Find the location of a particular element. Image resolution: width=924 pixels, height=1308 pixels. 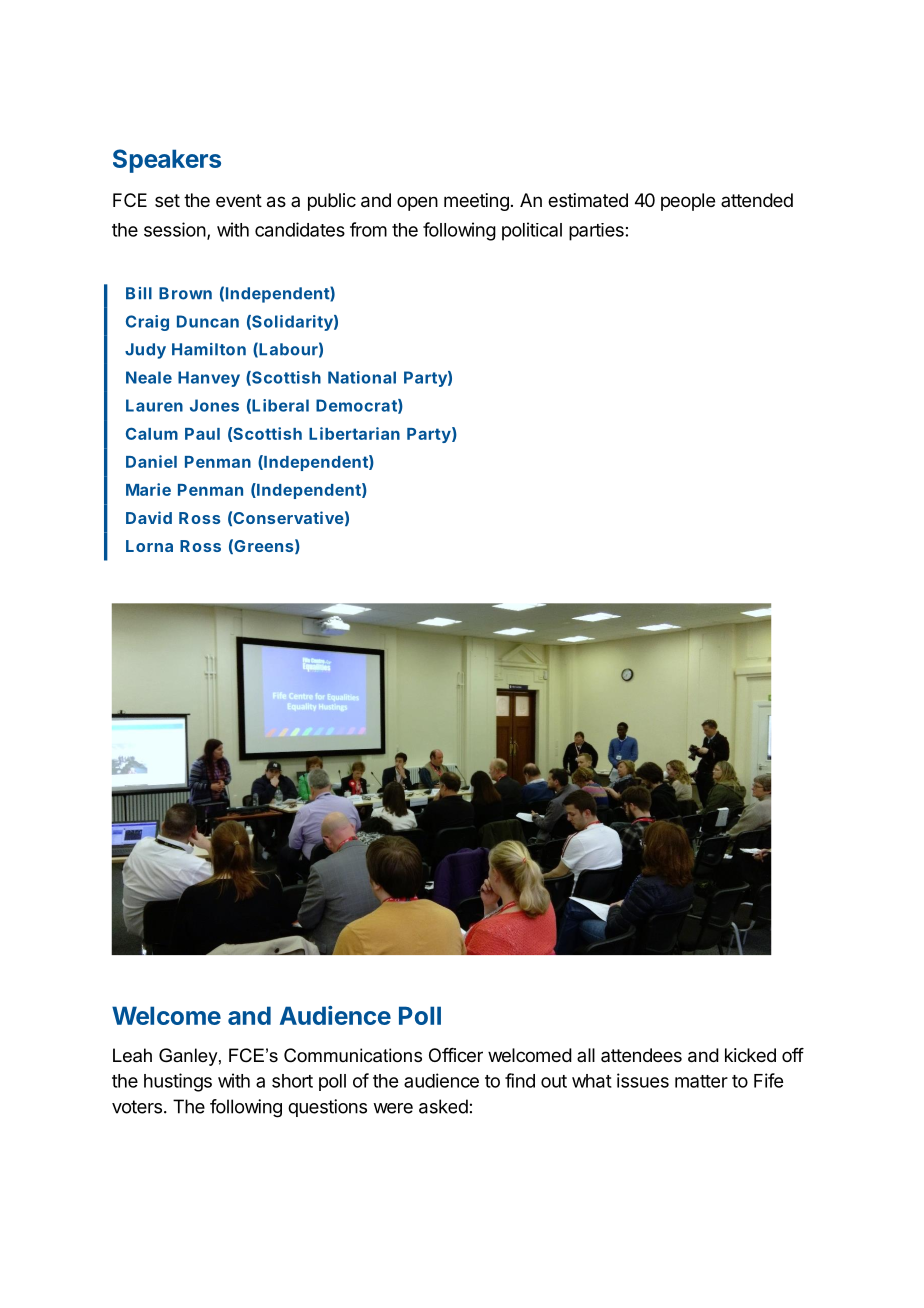

meeting is located at coordinates (476, 202).
